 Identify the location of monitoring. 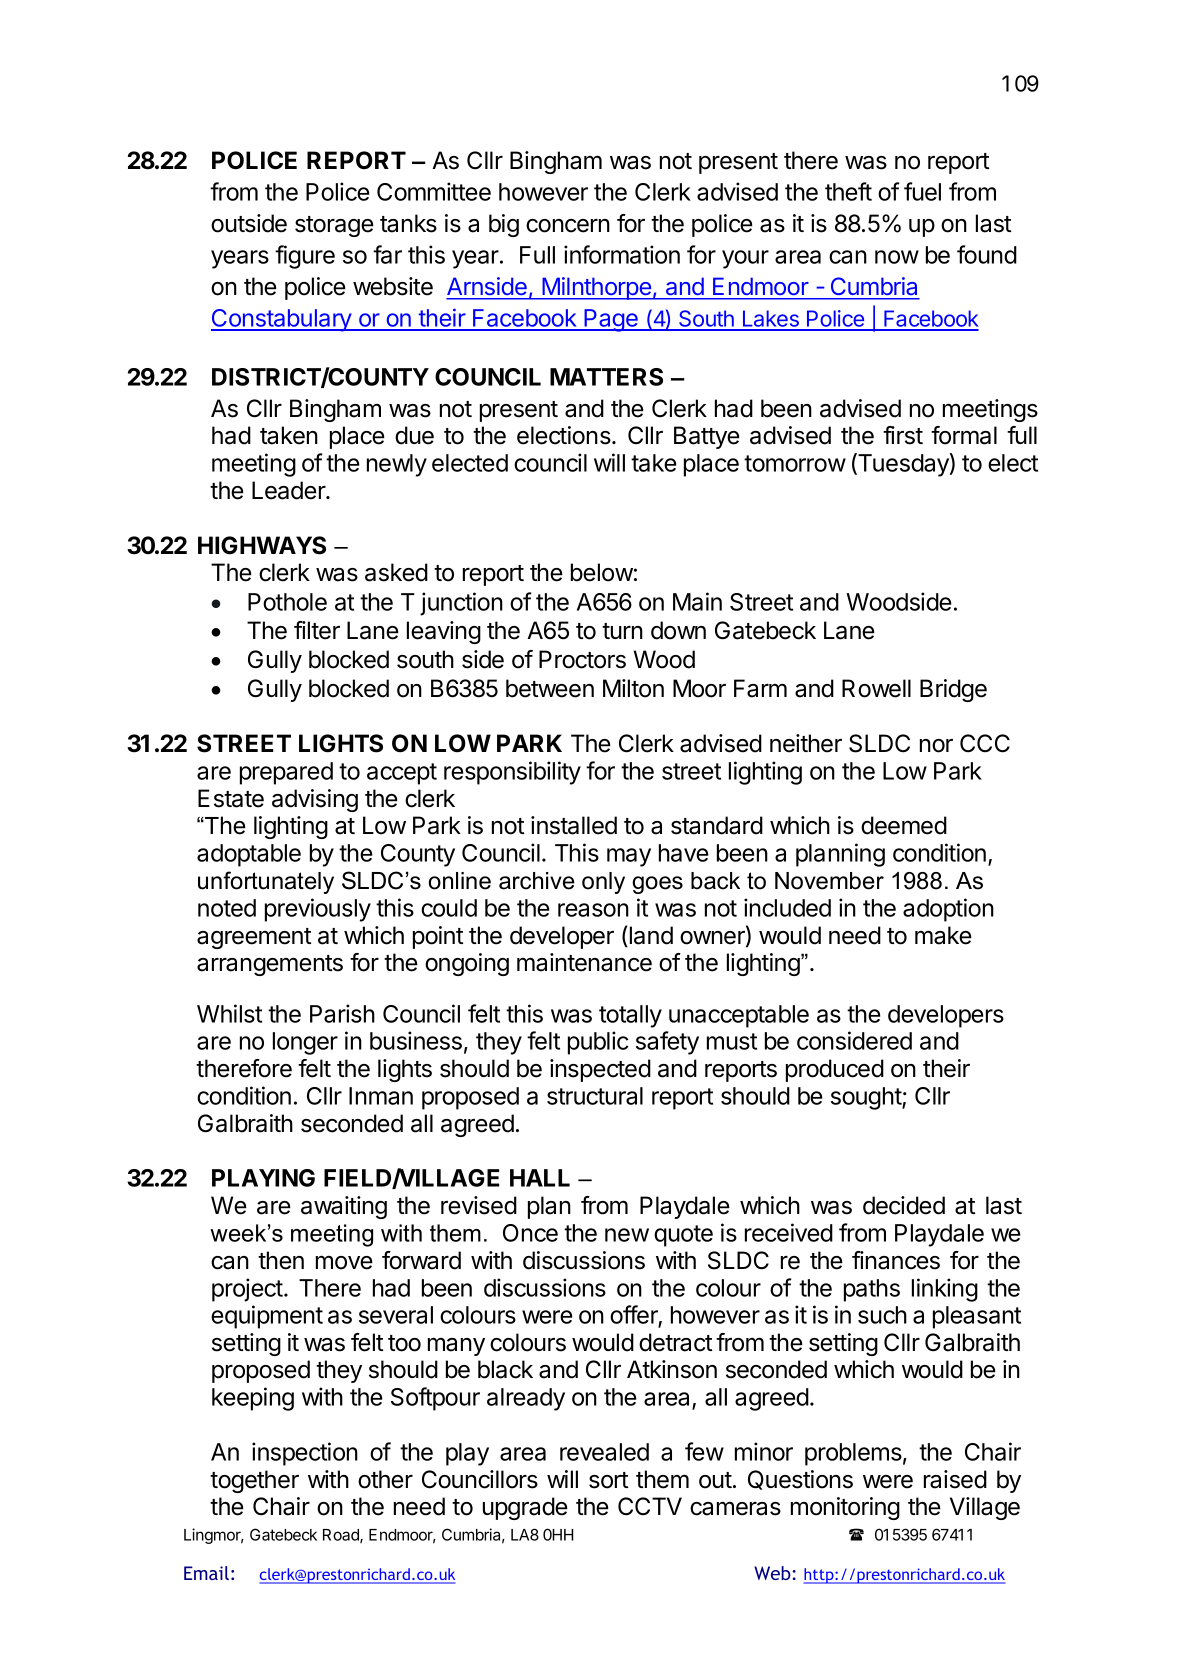
(845, 1508).
